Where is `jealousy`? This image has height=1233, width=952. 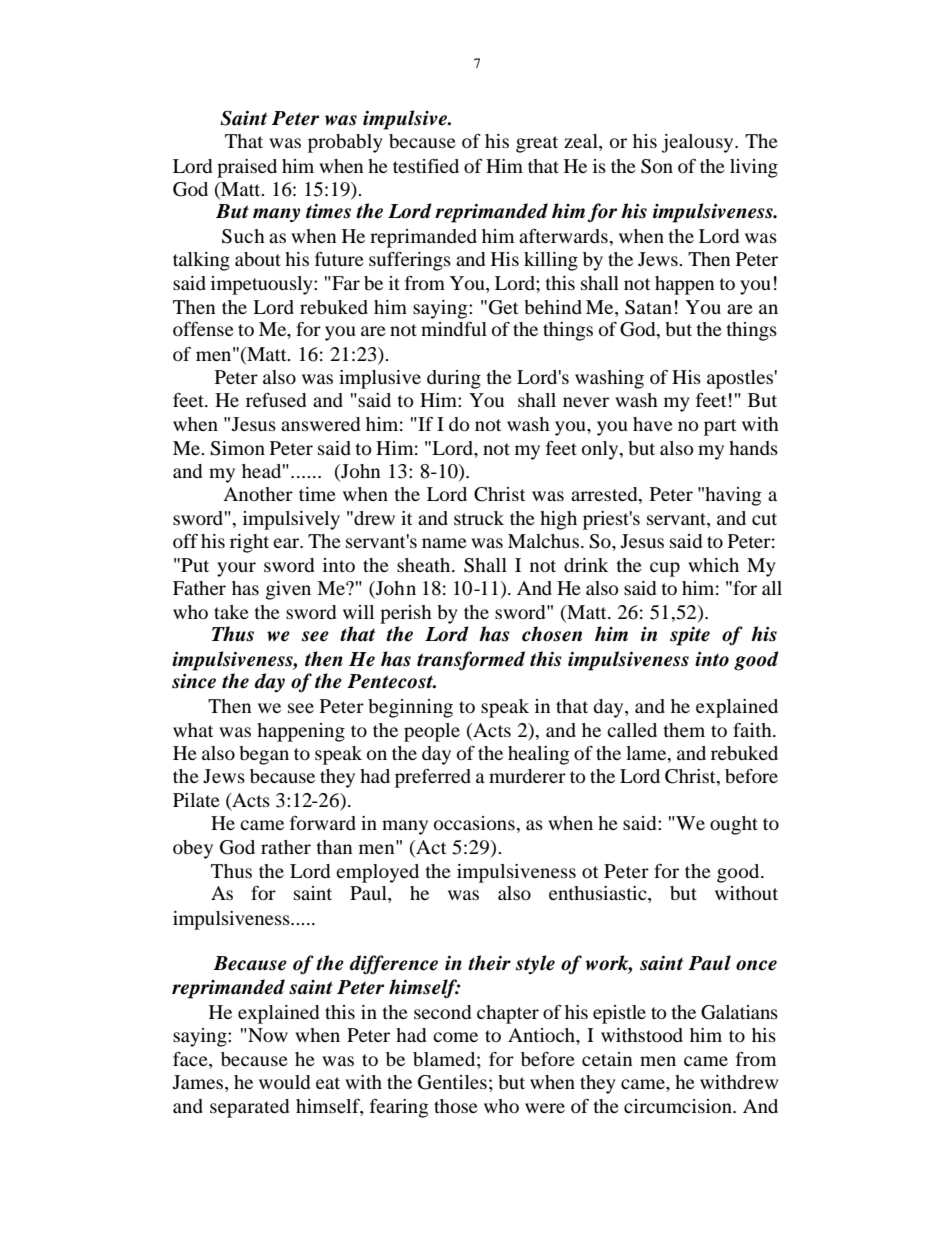
jealousy is located at coordinates (699, 143).
